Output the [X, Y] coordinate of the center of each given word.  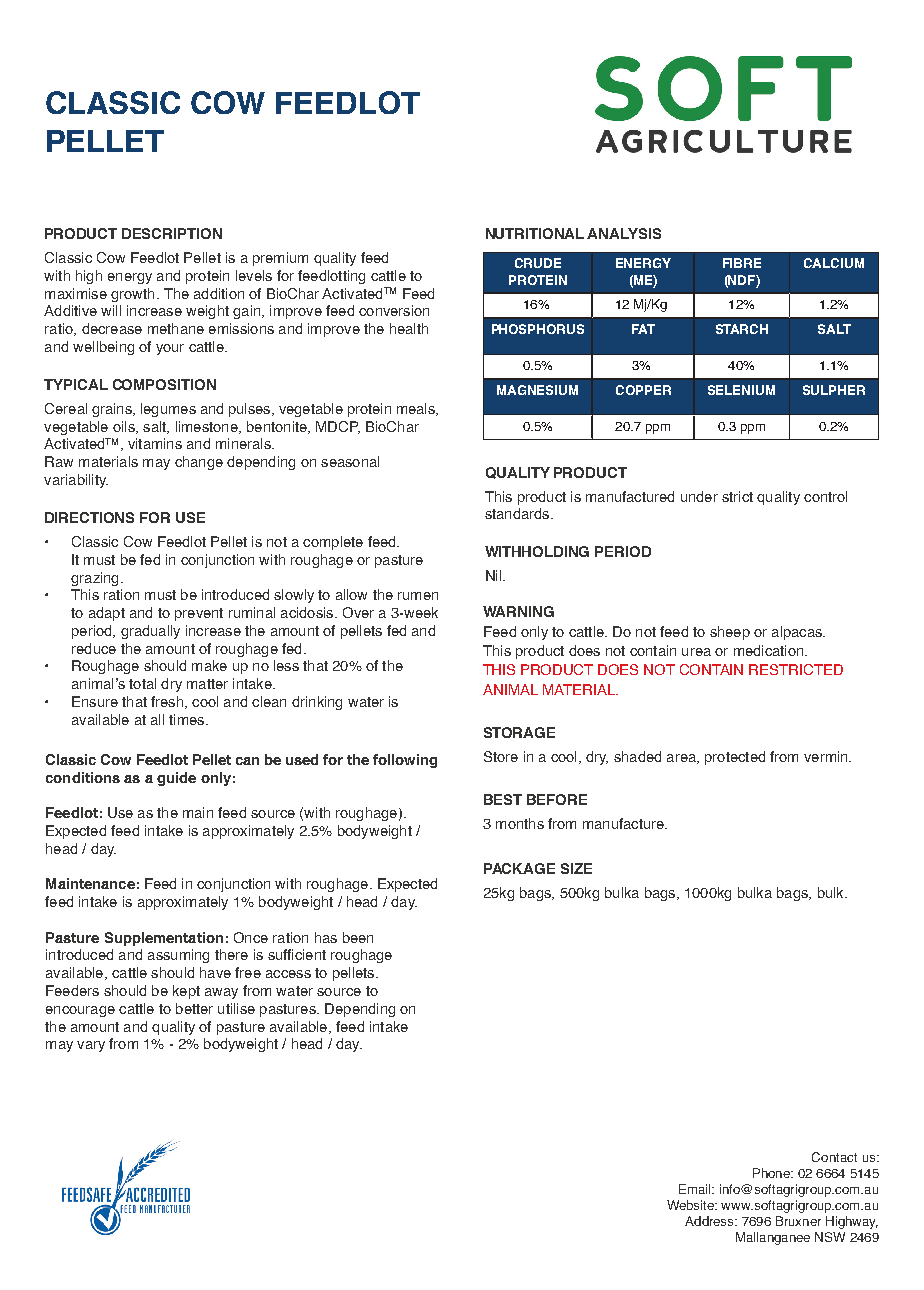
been [358, 937]
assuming [178, 956]
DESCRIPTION [172, 233]
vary [91, 1046]
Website [692, 1205]
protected [735, 758]
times [186, 719]
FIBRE [742, 263]
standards [518, 513]
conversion [394, 310]
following [405, 761]
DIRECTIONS [89, 517]
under [699, 496]
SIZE [576, 868]
